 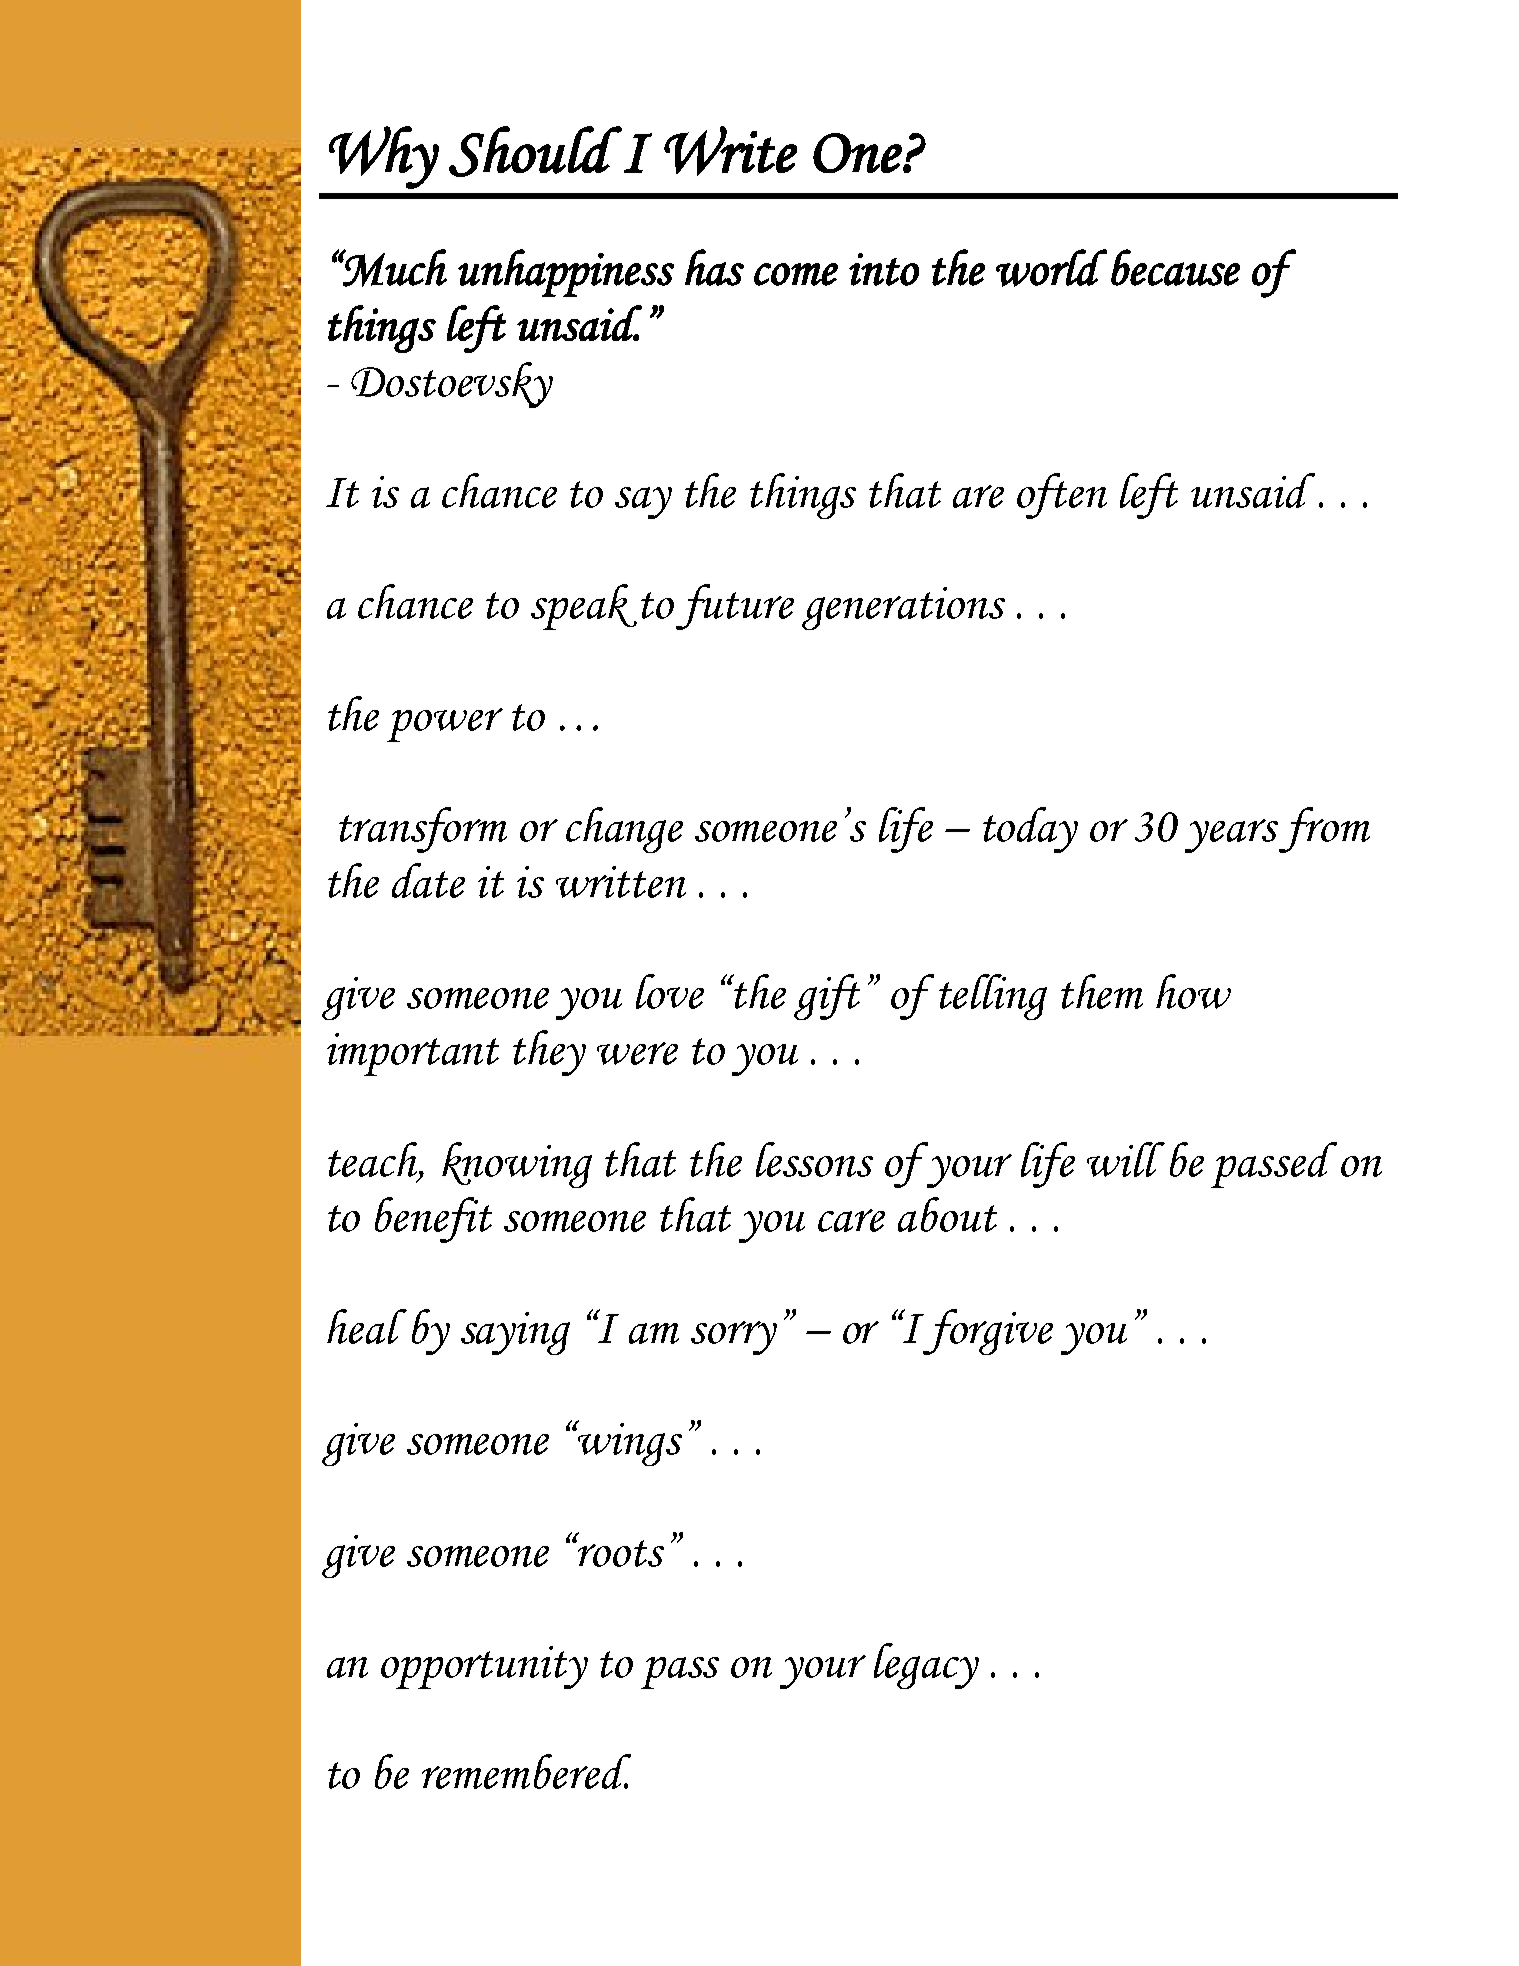 What do you see at coordinates (814, 1159) in the document?
I see `lessons` at bounding box center [814, 1159].
